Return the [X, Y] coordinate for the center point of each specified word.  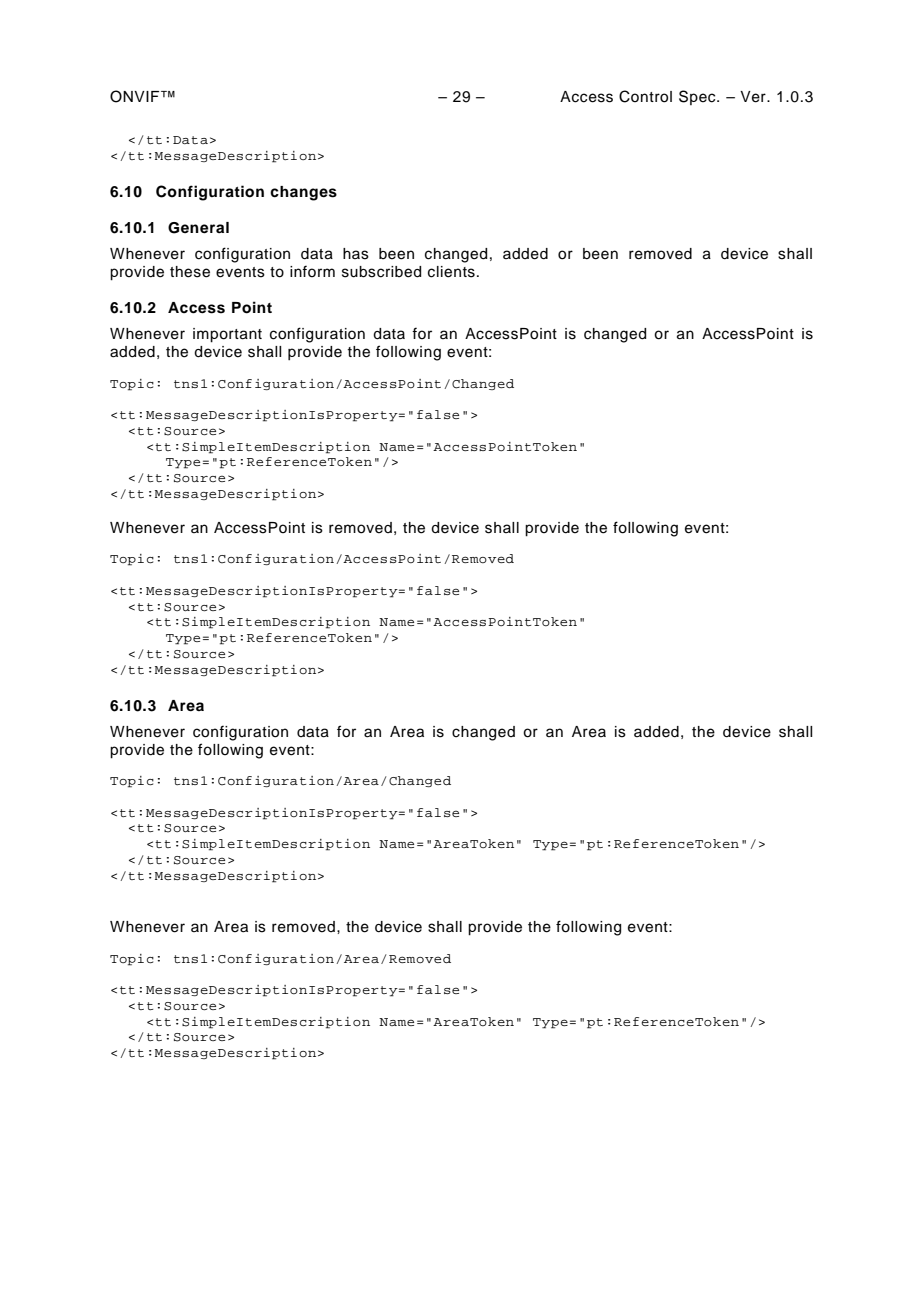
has [356, 254]
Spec [698, 97]
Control [645, 96]
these [190, 272]
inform [312, 271]
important [227, 335]
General [198, 228]
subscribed [381, 272]
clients [451, 272]
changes [303, 193]
